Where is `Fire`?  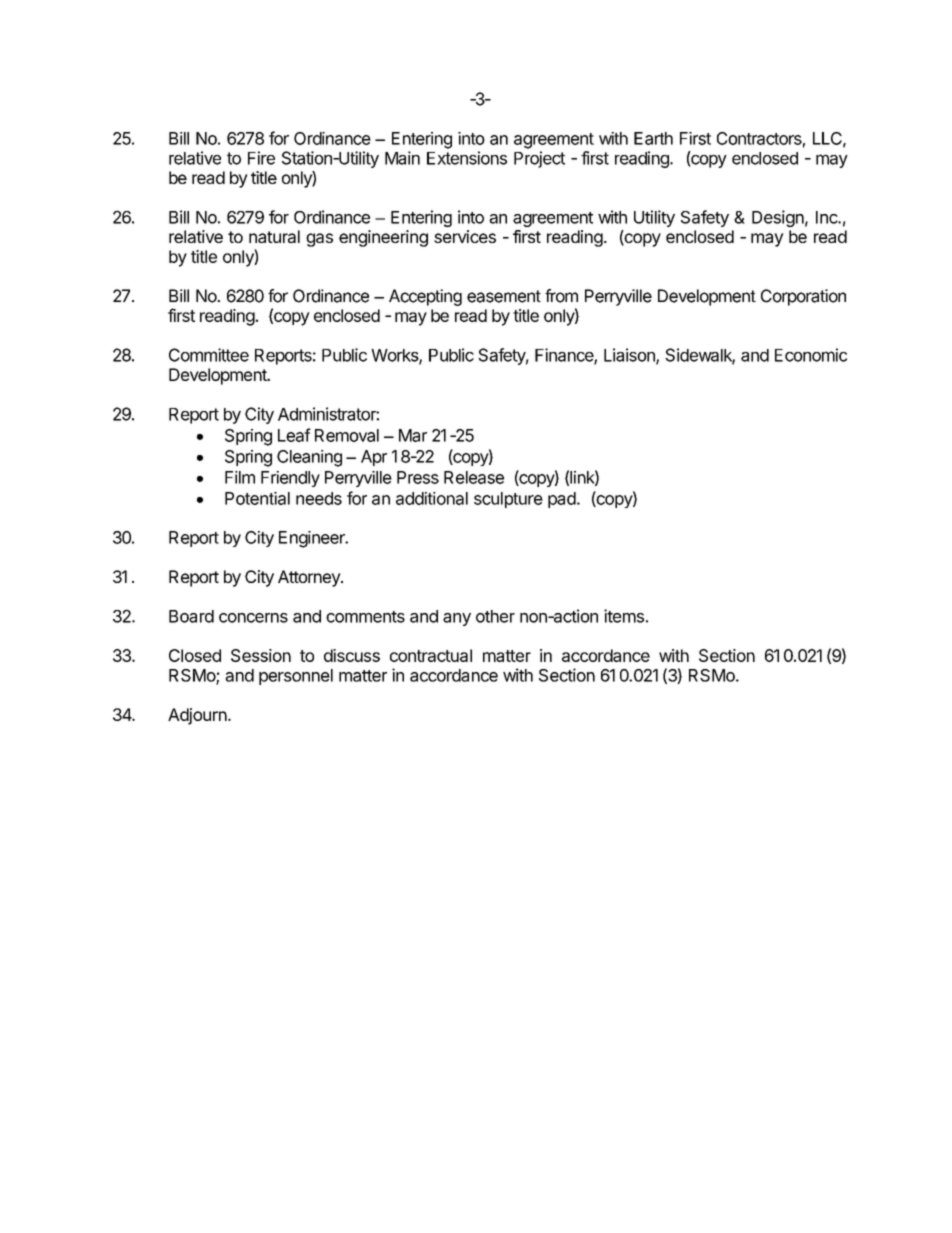 Fire is located at coordinates (261, 158).
